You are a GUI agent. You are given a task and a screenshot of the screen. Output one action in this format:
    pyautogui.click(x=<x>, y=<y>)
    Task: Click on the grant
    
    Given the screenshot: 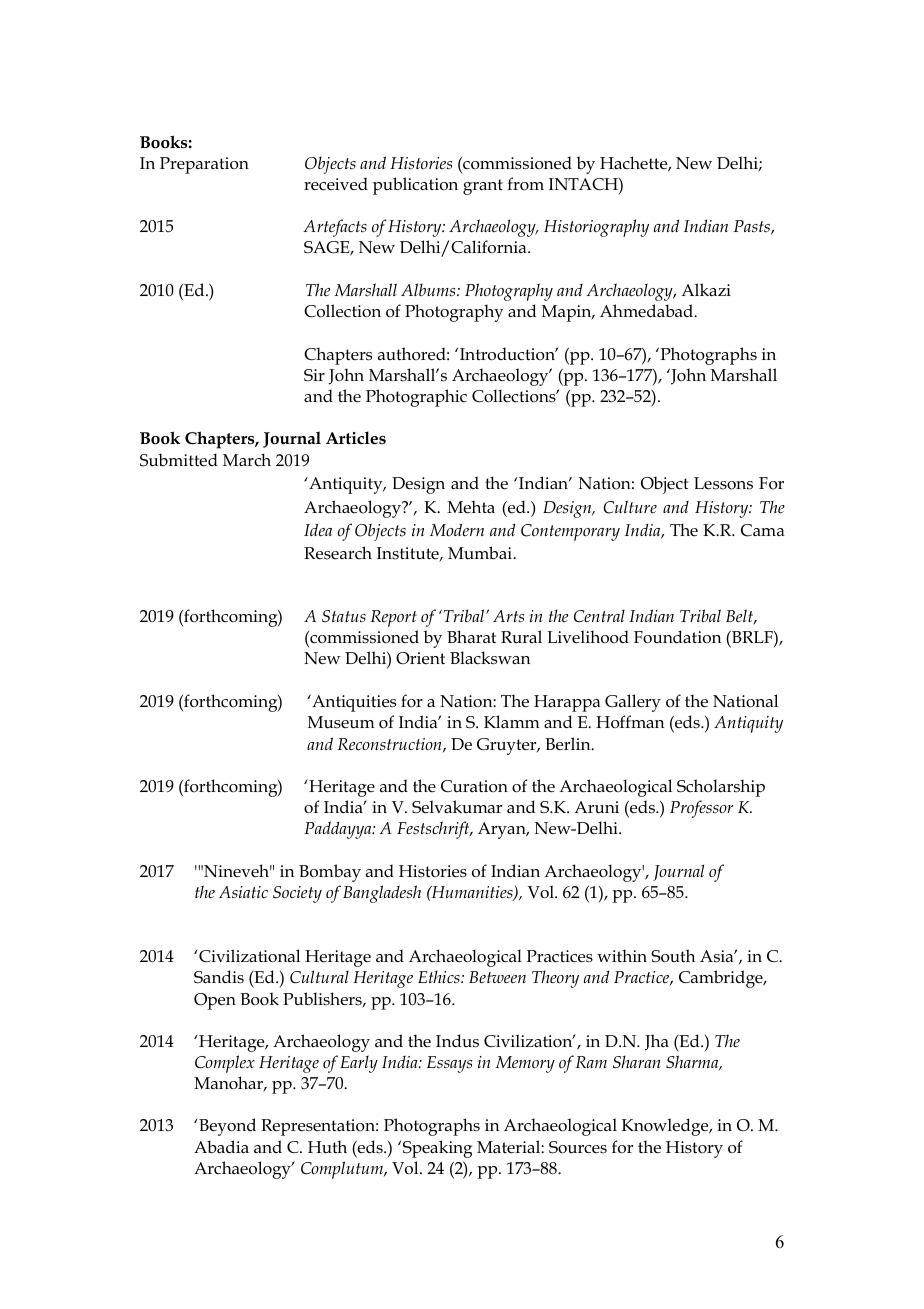 What is the action you would take?
    pyautogui.click(x=483, y=187)
